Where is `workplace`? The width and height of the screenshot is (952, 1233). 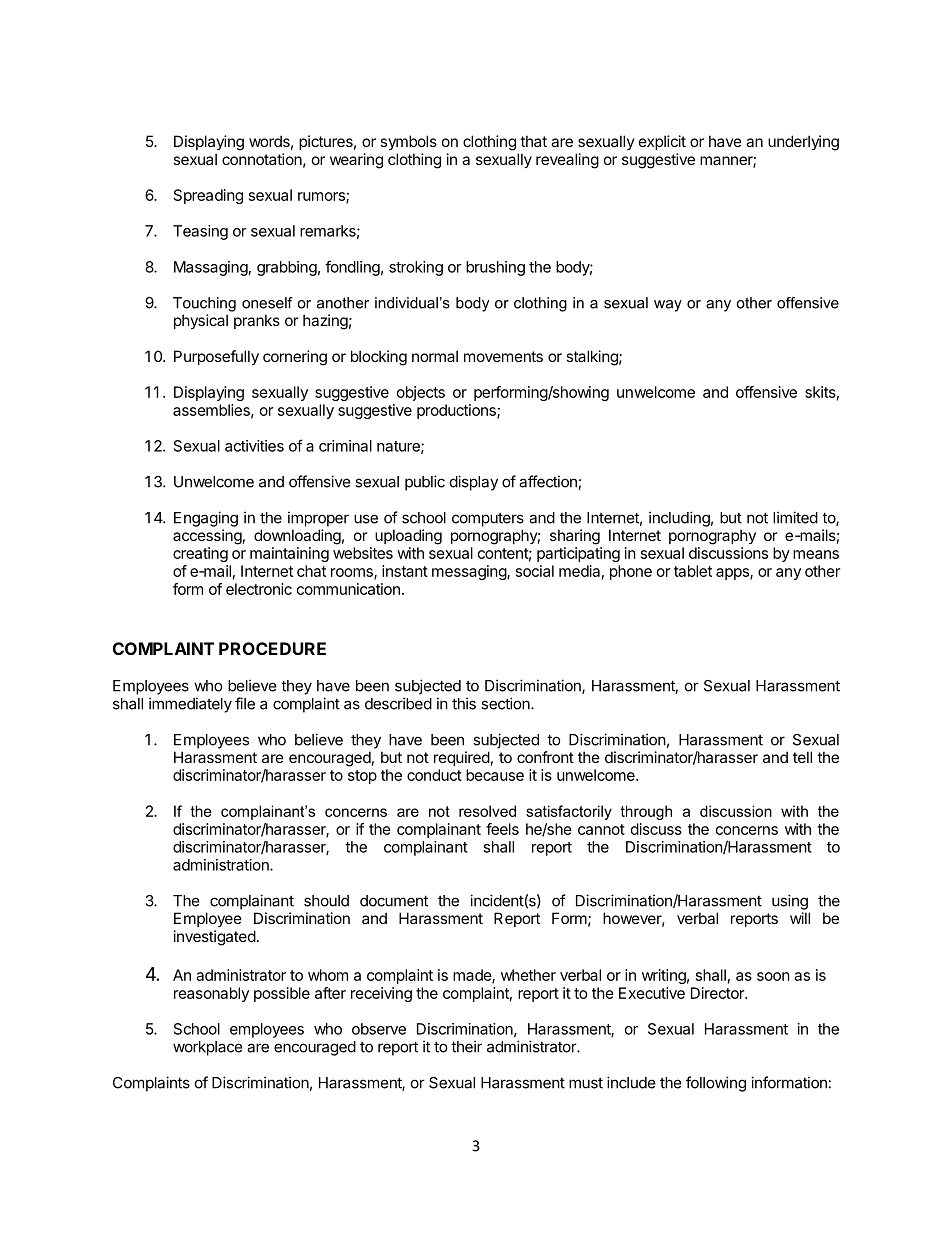
workplace is located at coordinates (208, 1048).
